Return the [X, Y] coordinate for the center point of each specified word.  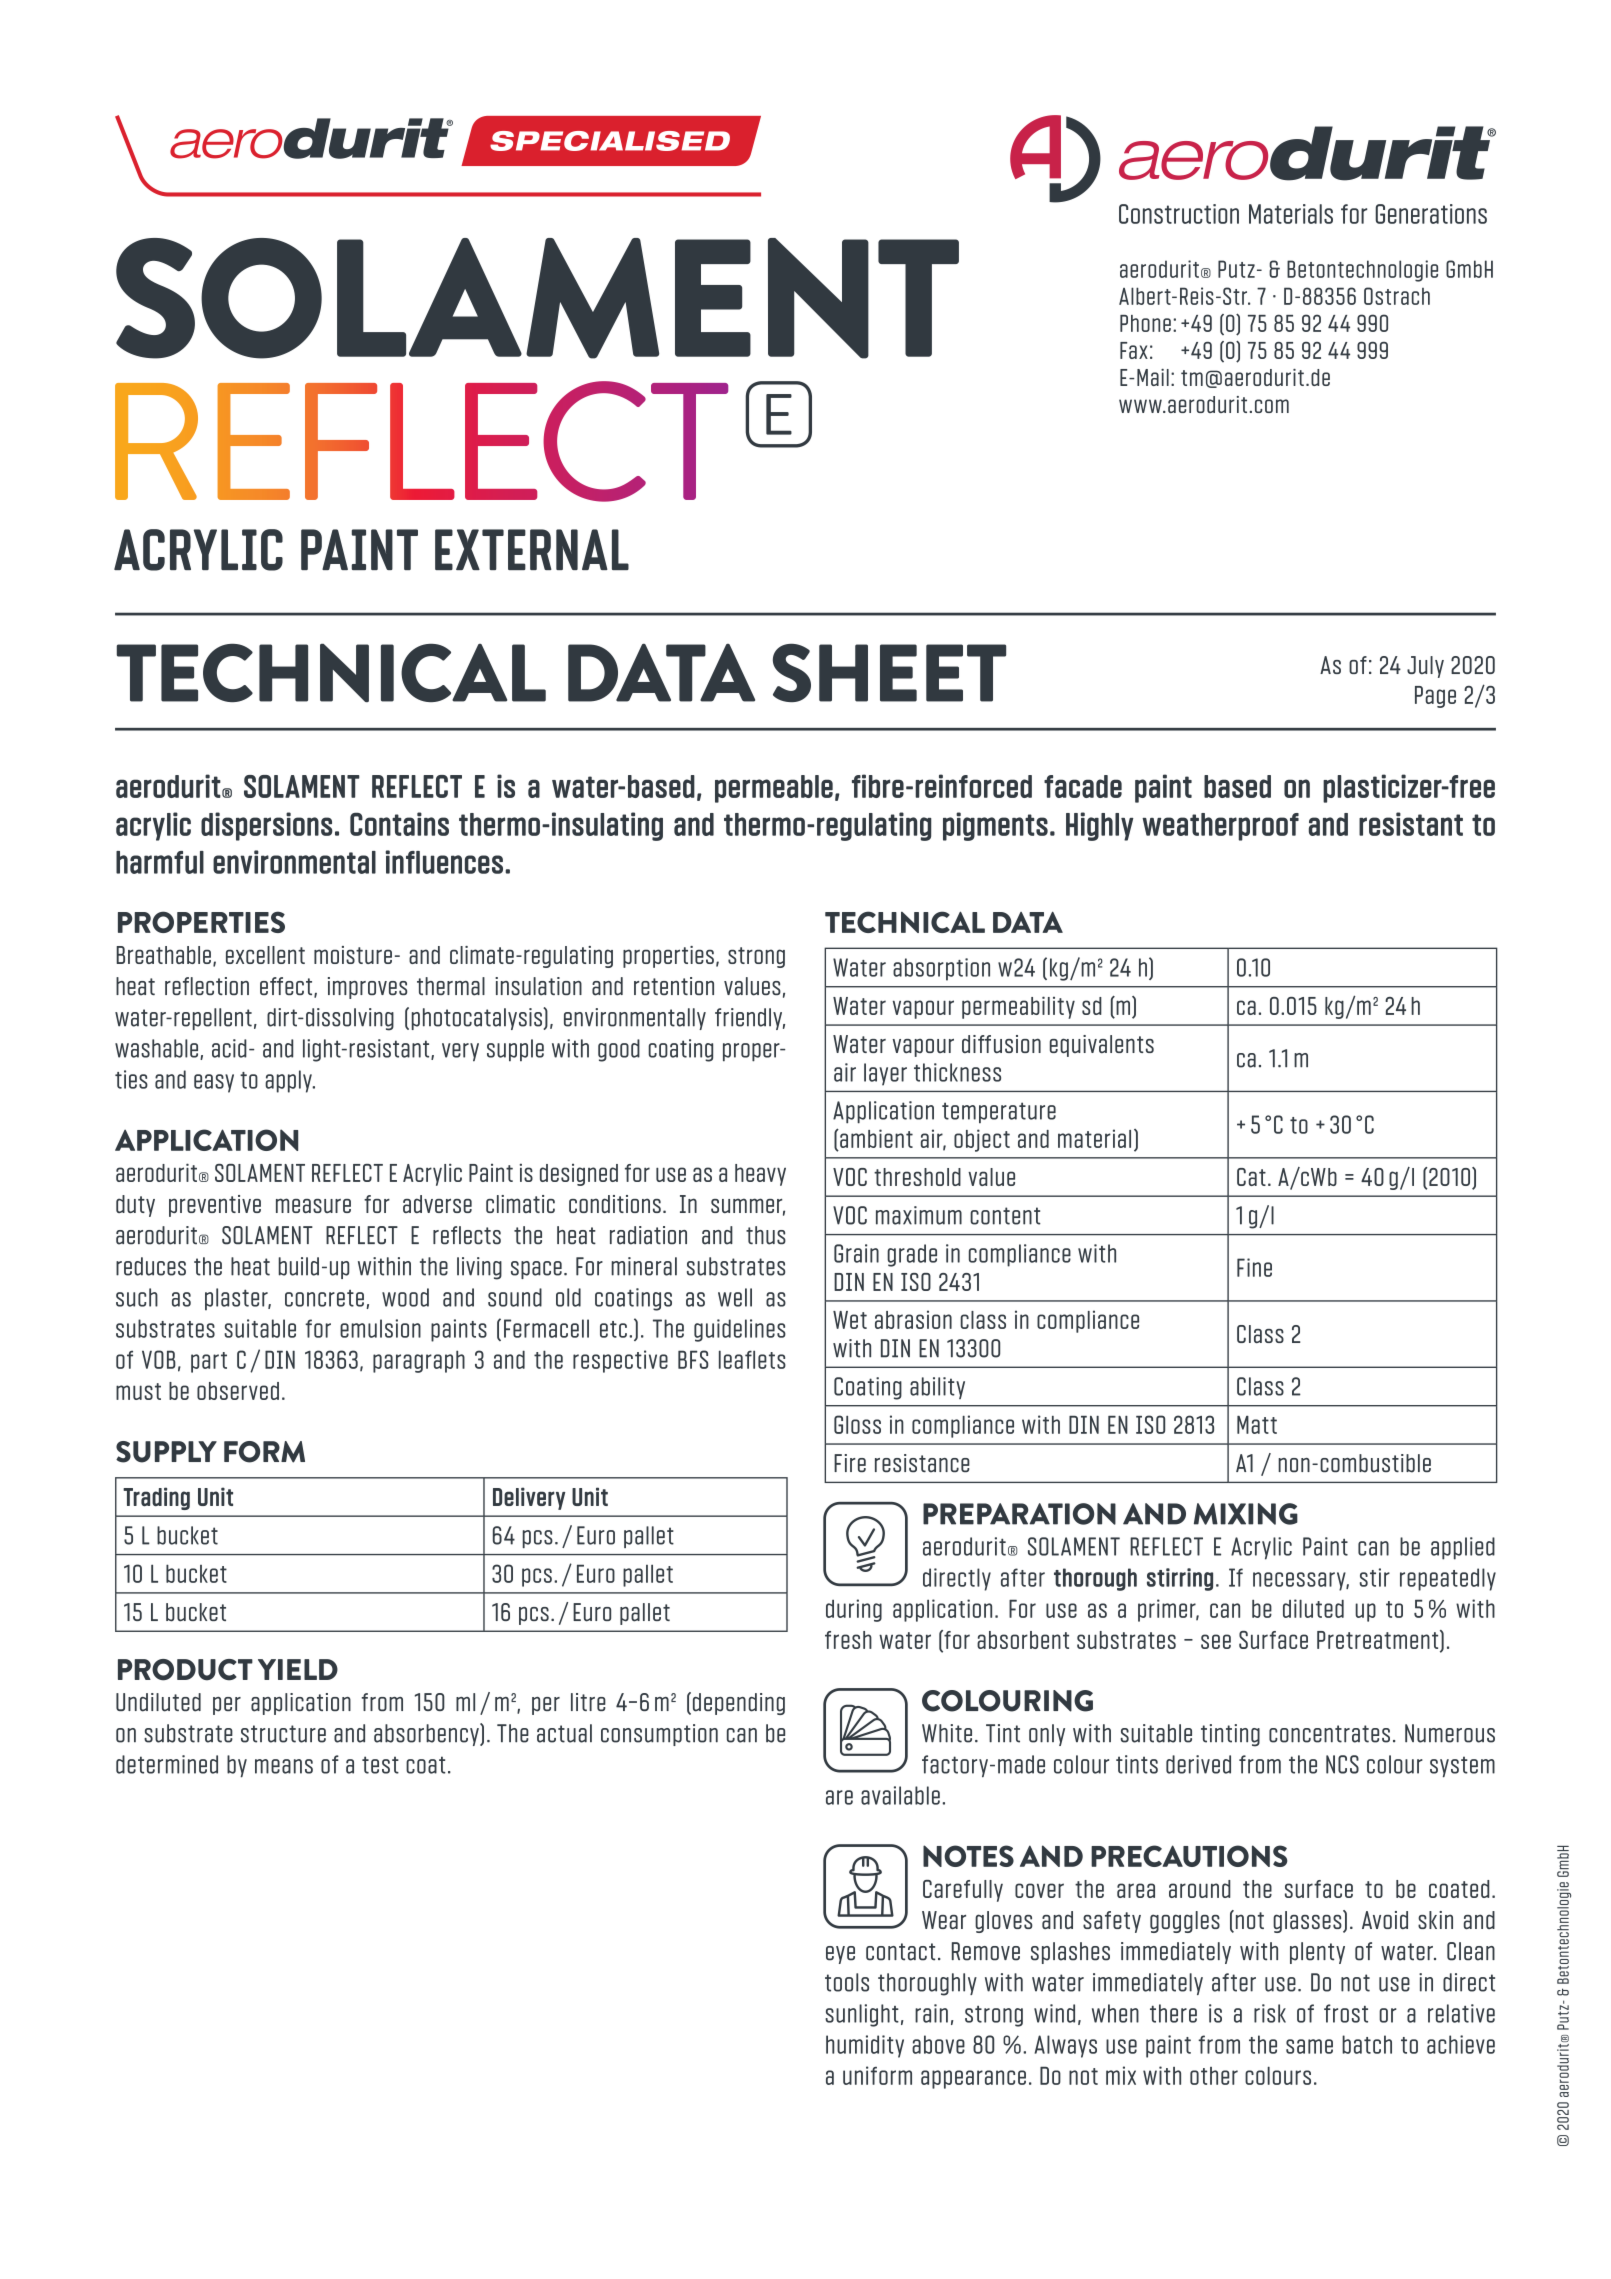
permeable [774, 789]
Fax [1134, 350]
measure [313, 1205]
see [1216, 1641]
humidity [865, 2046]
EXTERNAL [532, 549]
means [284, 1766]
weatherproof [1220, 827]
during [854, 1610]
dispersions [267, 826]
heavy [760, 1175]
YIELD [298, 1669]
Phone [1145, 323]
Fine [1254, 1267]
